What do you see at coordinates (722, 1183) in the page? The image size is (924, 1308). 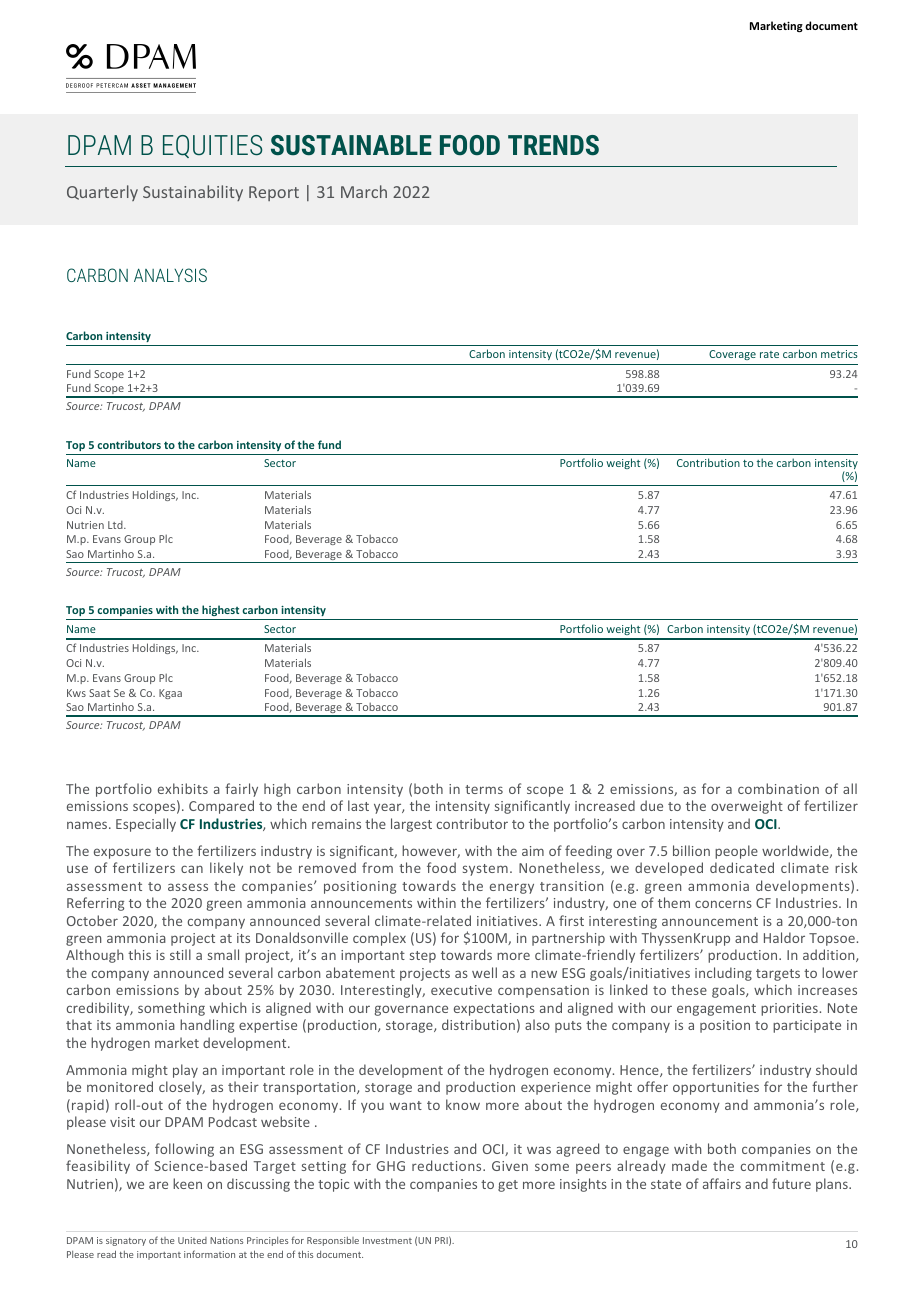 I see `affairs` at bounding box center [722, 1183].
